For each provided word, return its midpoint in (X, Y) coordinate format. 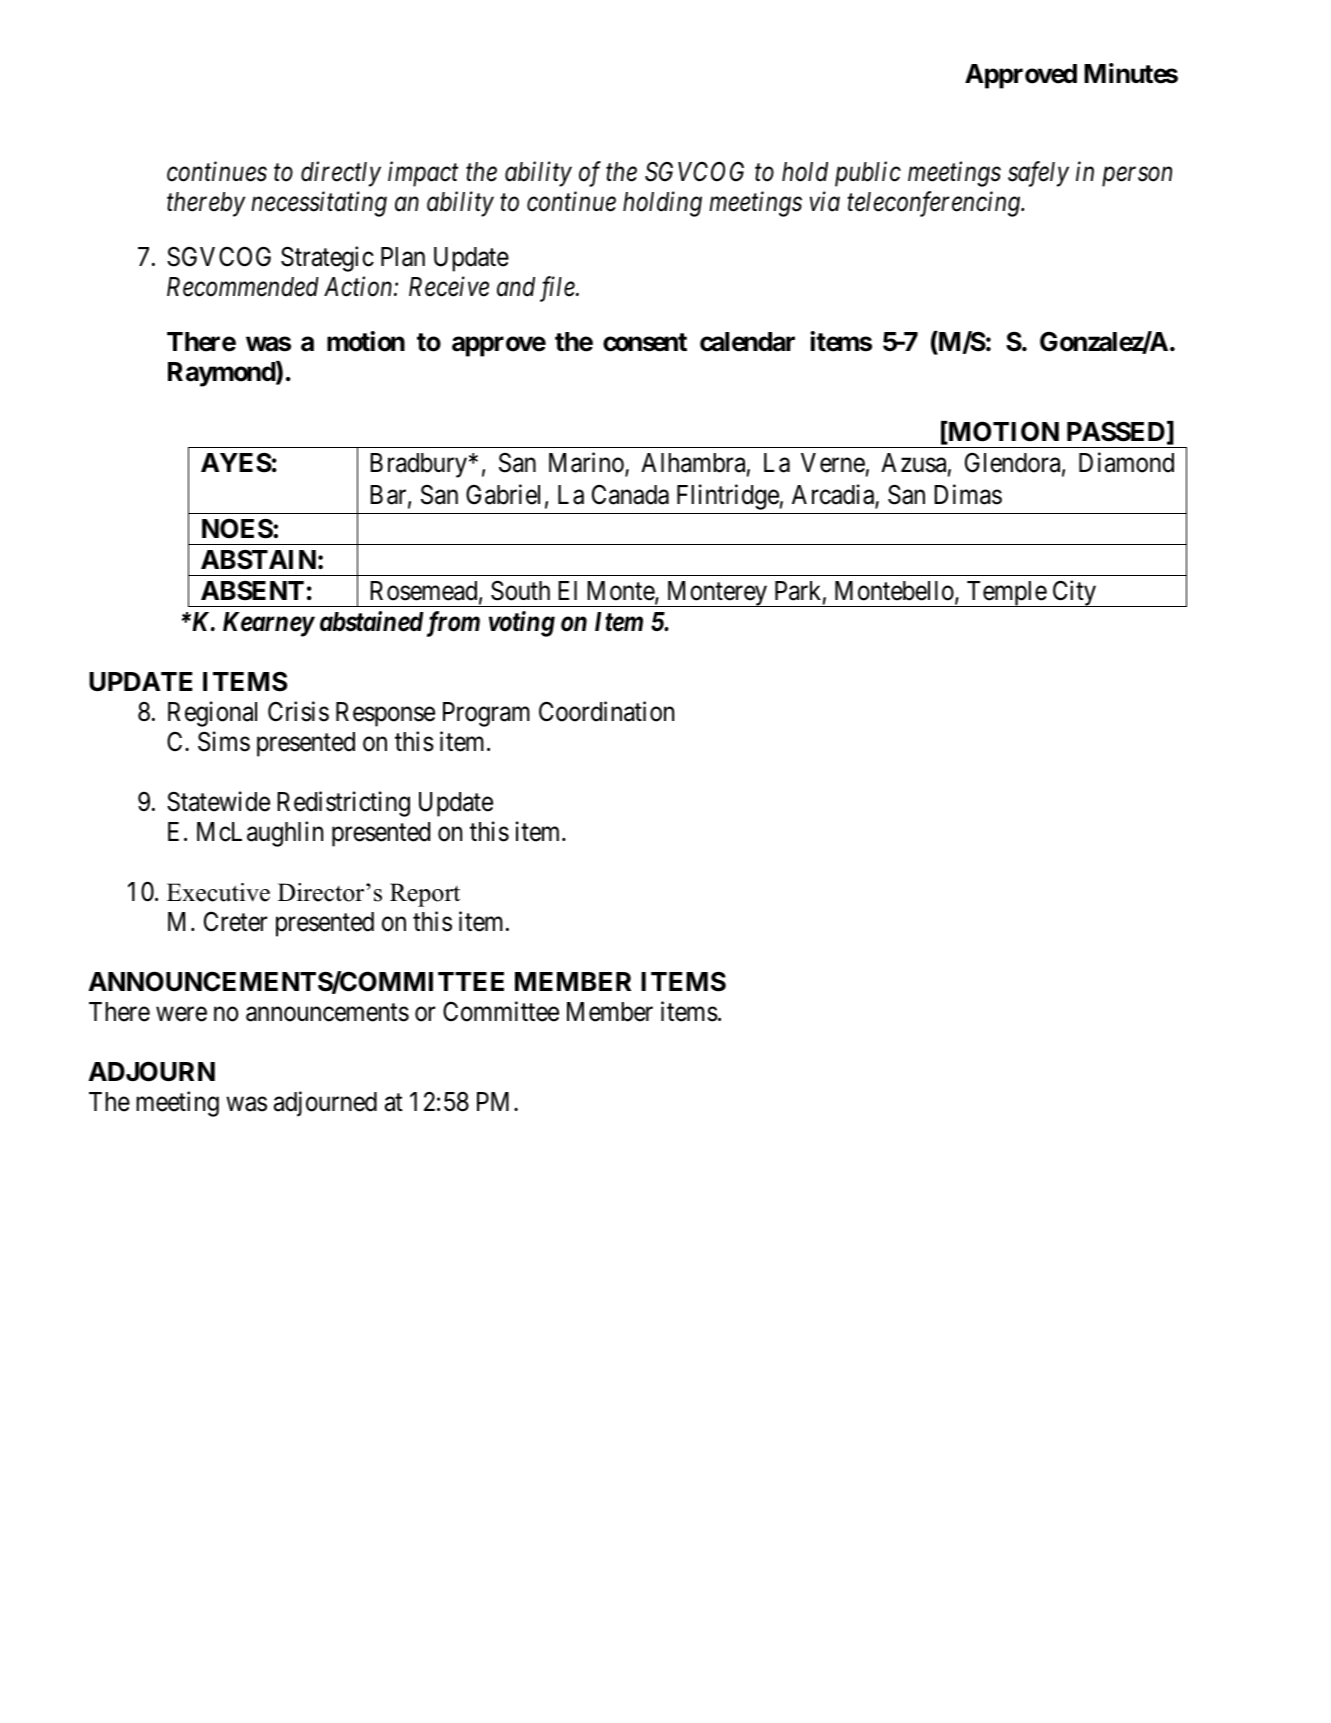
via (825, 202)
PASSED (1116, 431)
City (1074, 593)
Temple (1006, 594)
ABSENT (252, 590)
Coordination (606, 711)
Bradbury (418, 465)
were (181, 1014)
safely (1038, 174)
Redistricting (343, 804)
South (520, 590)
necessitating (319, 204)
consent (645, 342)
